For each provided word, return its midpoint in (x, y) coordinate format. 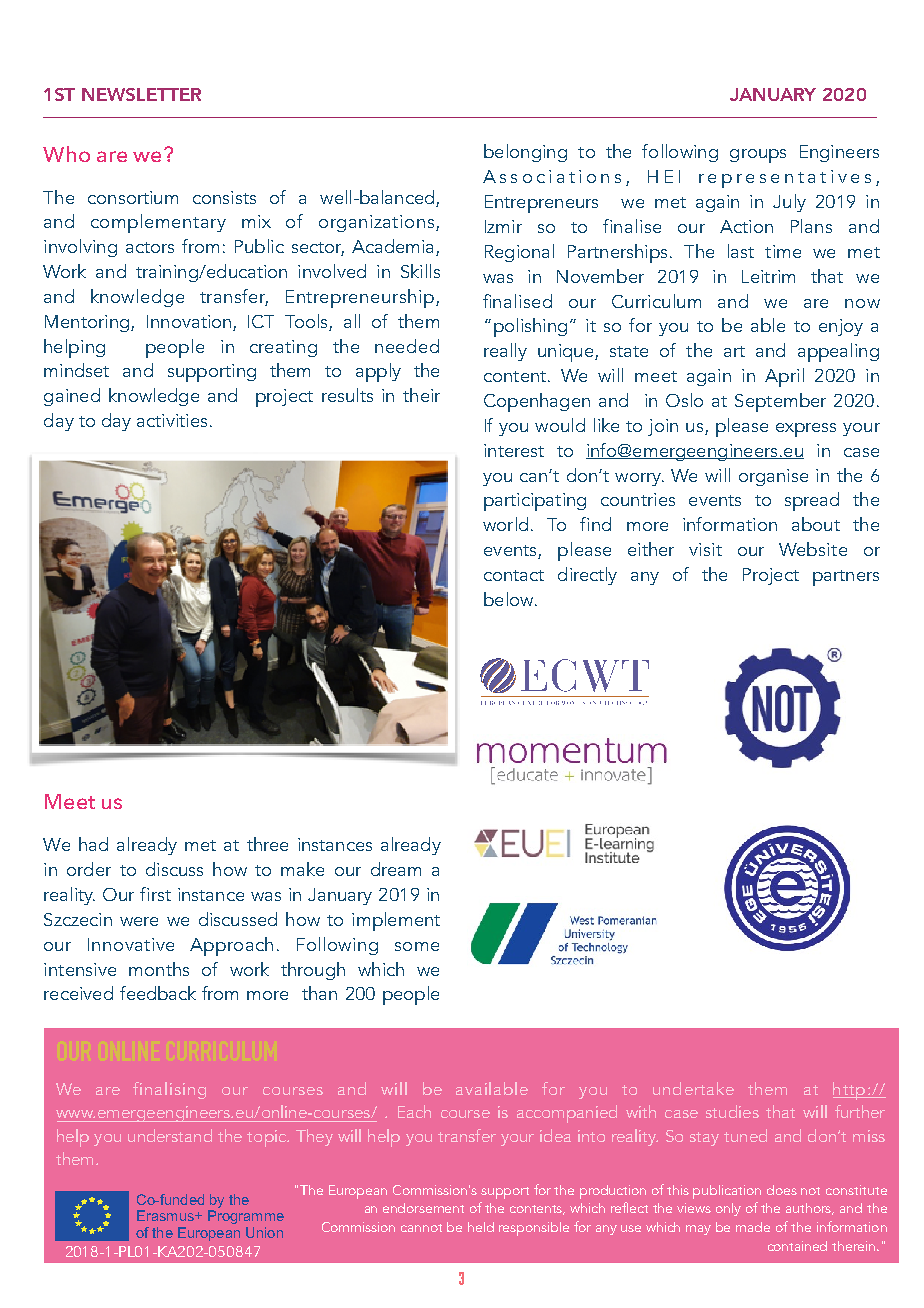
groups (758, 156)
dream (396, 869)
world (505, 524)
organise (773, 477)
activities (172, 420)
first (155, 894)
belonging (525, 153)
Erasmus (166, 1215)
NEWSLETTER (141, 94)
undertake (693, 1088)
